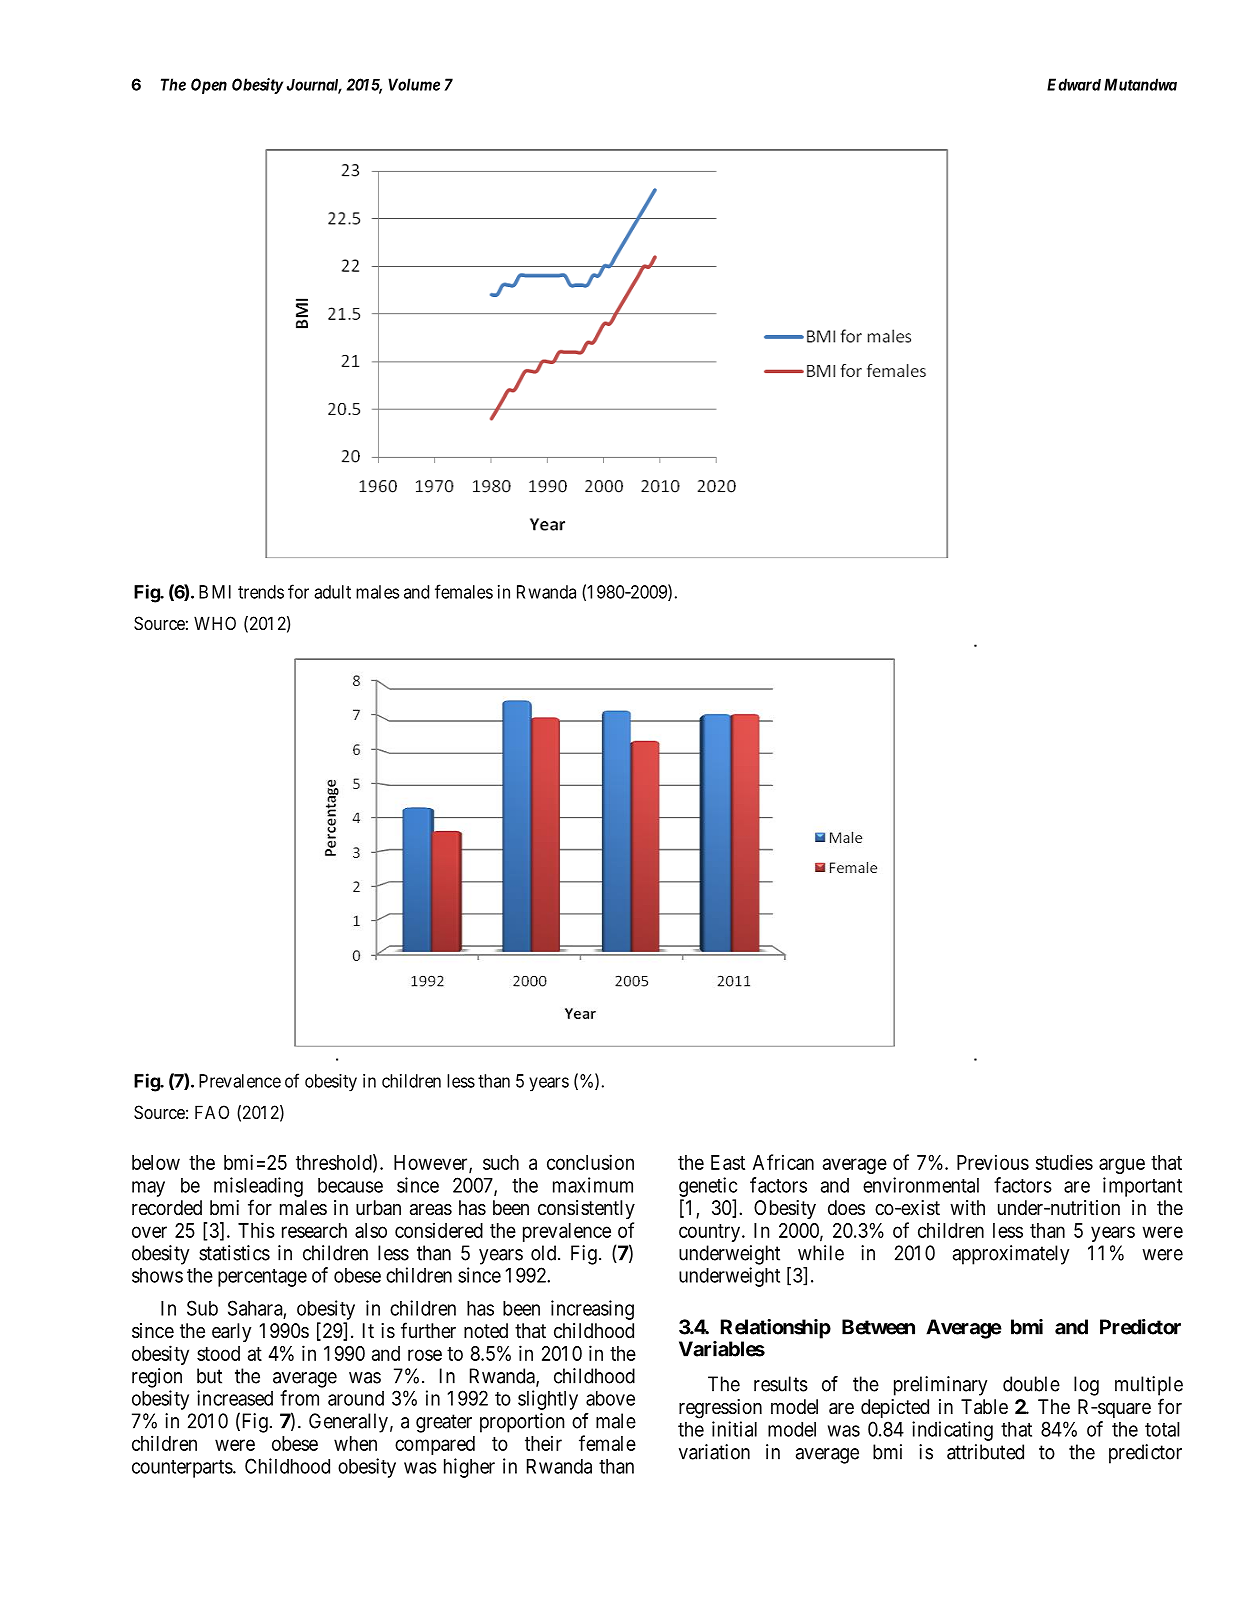  What do you see at coordinates (414, 84) in the document?
I see `Volume` at bounding box center [414, 84].
